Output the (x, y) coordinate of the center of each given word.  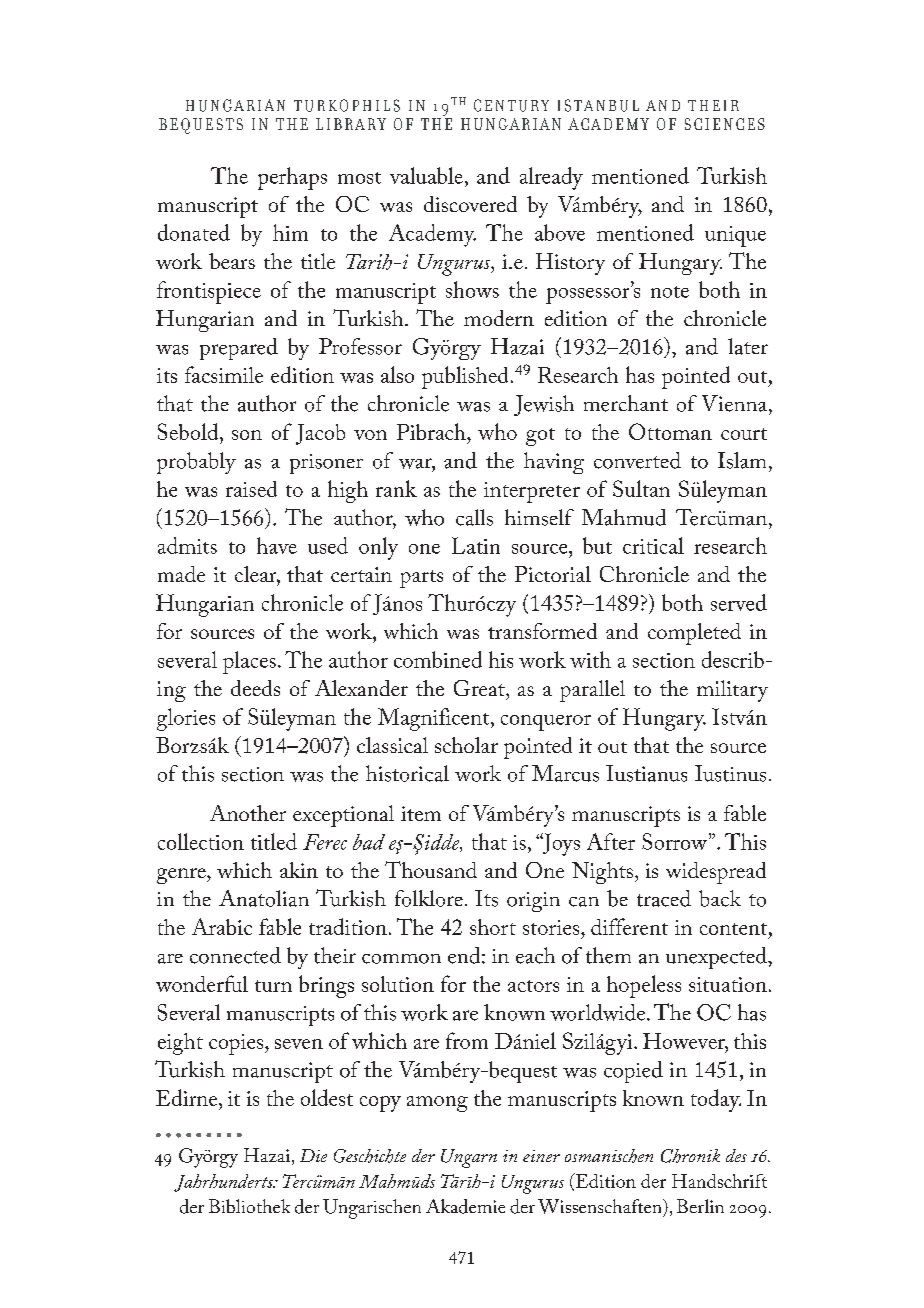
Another (248, 813)
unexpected (717, 958)
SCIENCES (725, 124)
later (748, 346)
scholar (466, 745)
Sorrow (676, 841)
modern (499, 318)
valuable (426, 175)
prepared (239, 349)
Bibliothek (249, 1206)
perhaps (292, 178)
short (493, 927)
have (277, 545)
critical (653, 545)
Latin (476, 545)
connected (235, 955)
